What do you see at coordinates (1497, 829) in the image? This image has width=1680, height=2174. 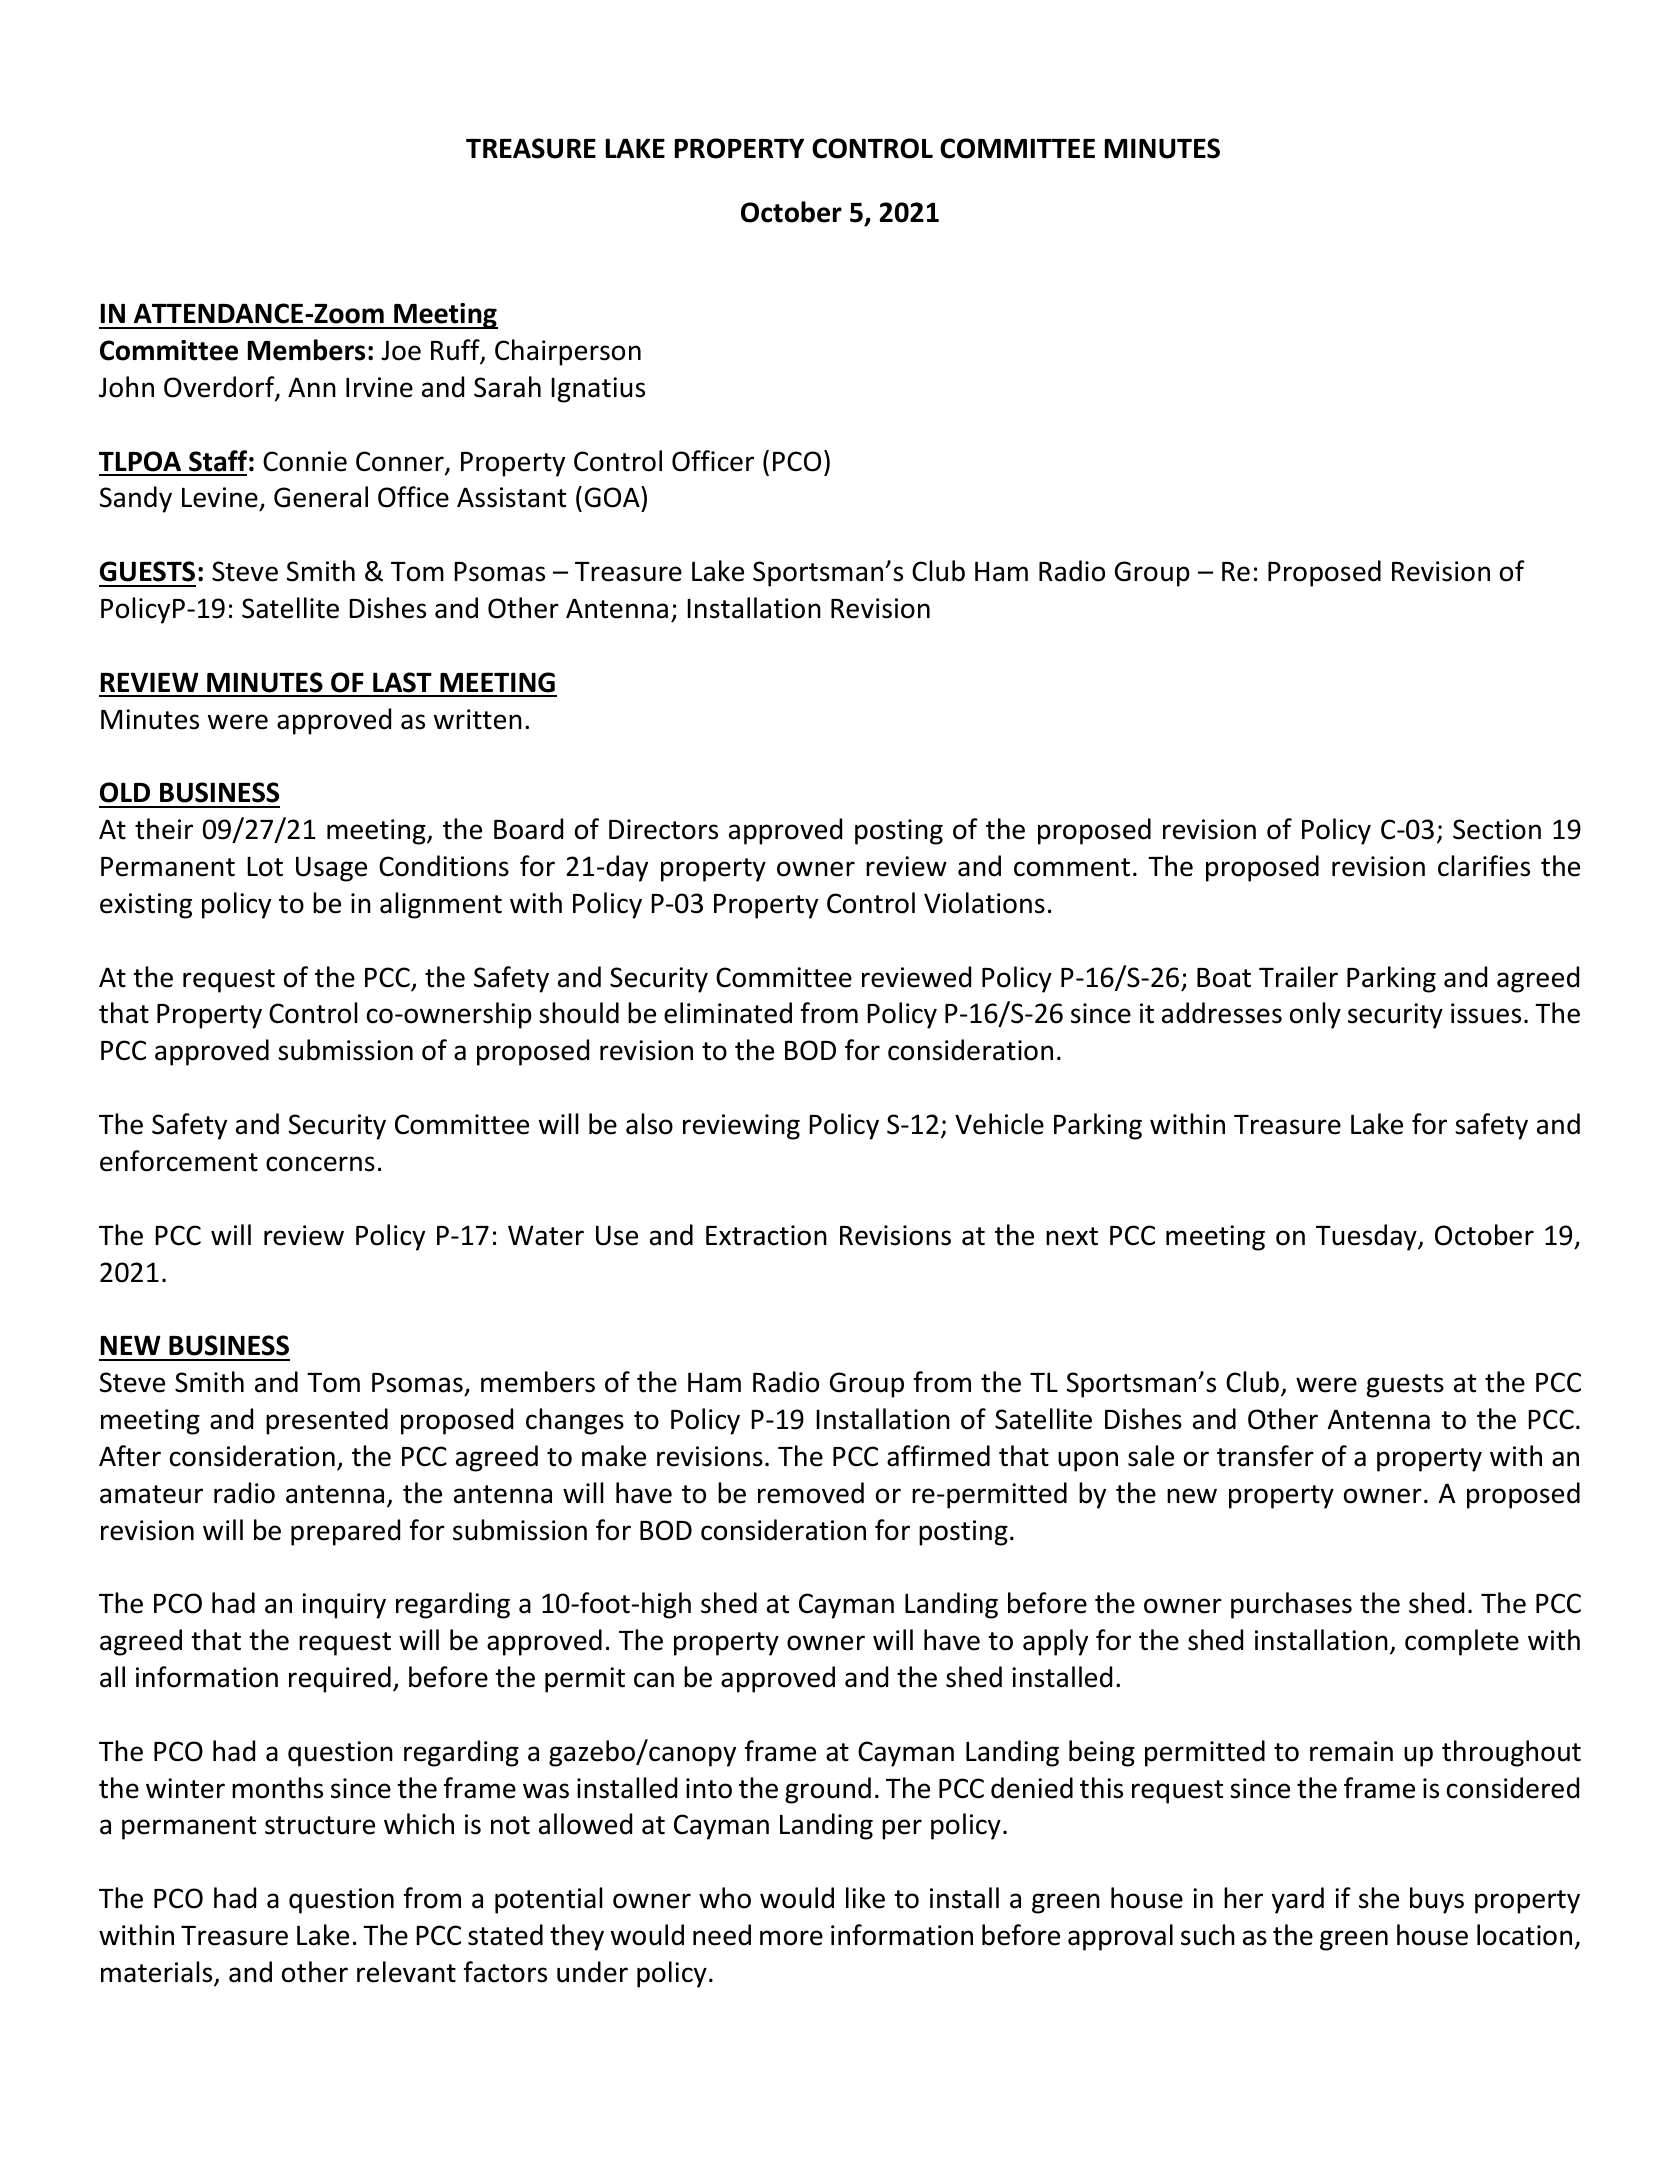 I see `Section` at bounding box center [1497, 829].
